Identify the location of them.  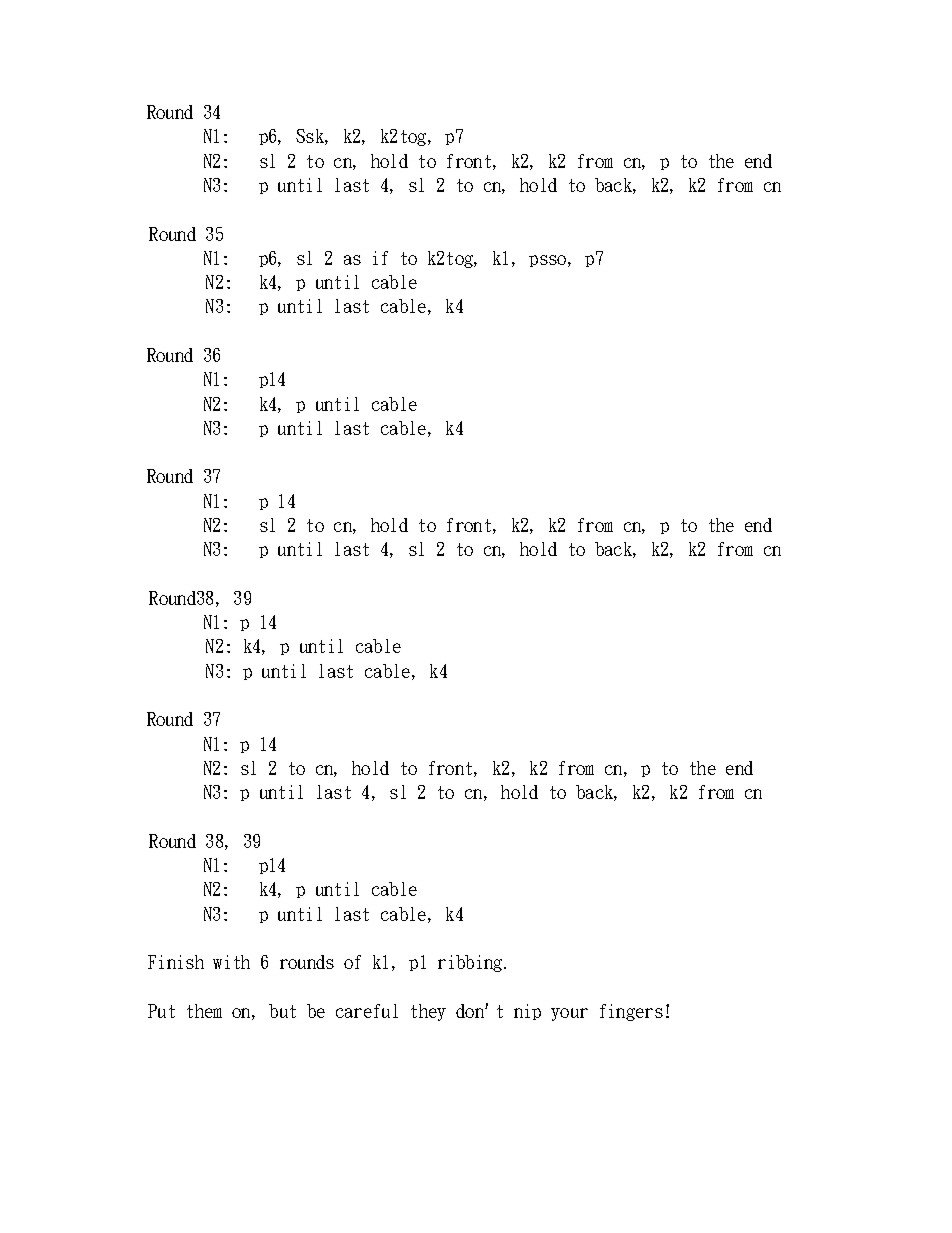
(204, 1011).
